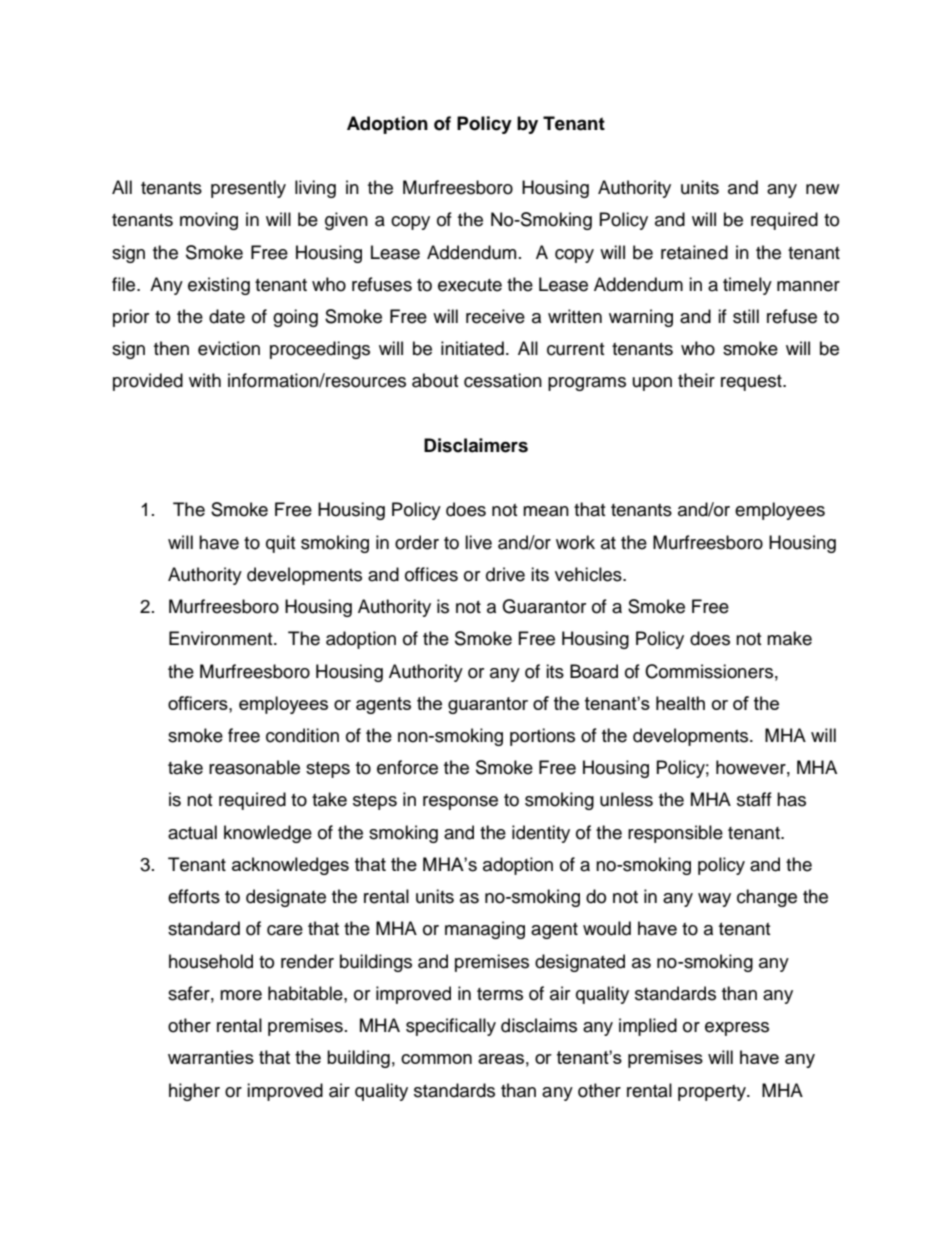  Describe the element at coordinates (460, 803) in the screenshot. I see `response` at that location.
